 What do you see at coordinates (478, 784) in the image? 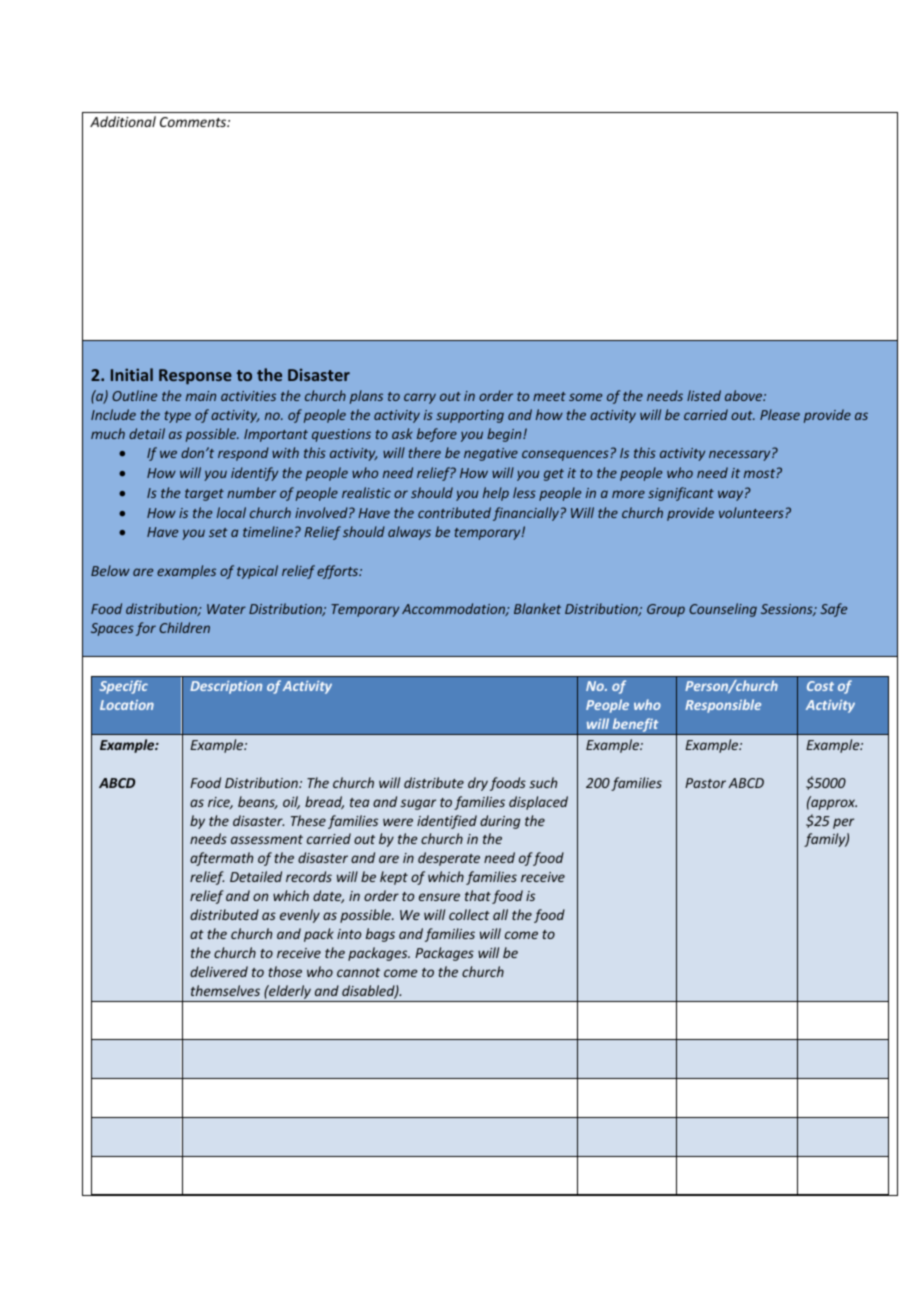
I see `dry` at bounding box center [478, 784].
